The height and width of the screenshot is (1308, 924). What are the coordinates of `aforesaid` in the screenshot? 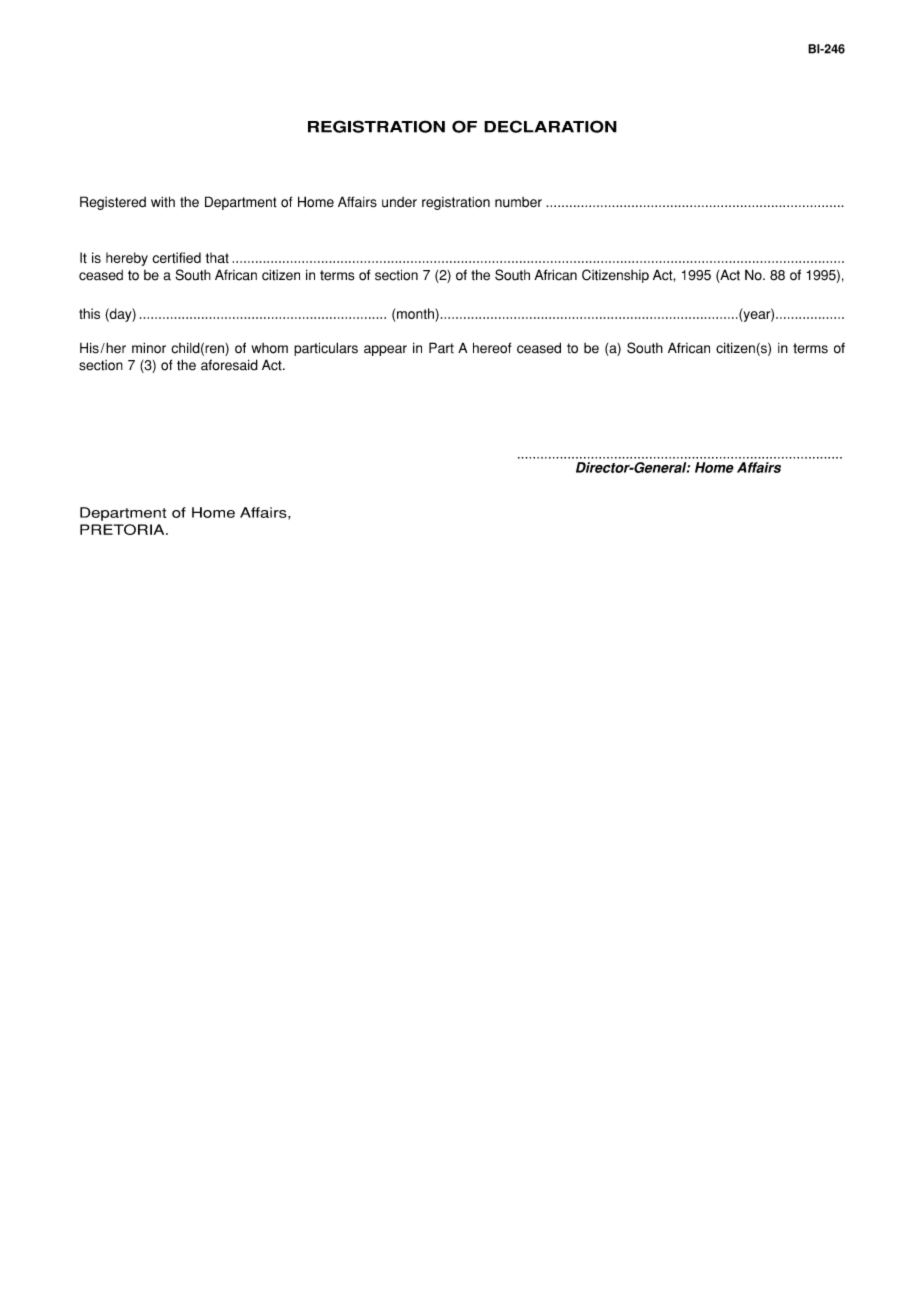 It's located at (229, 365).
